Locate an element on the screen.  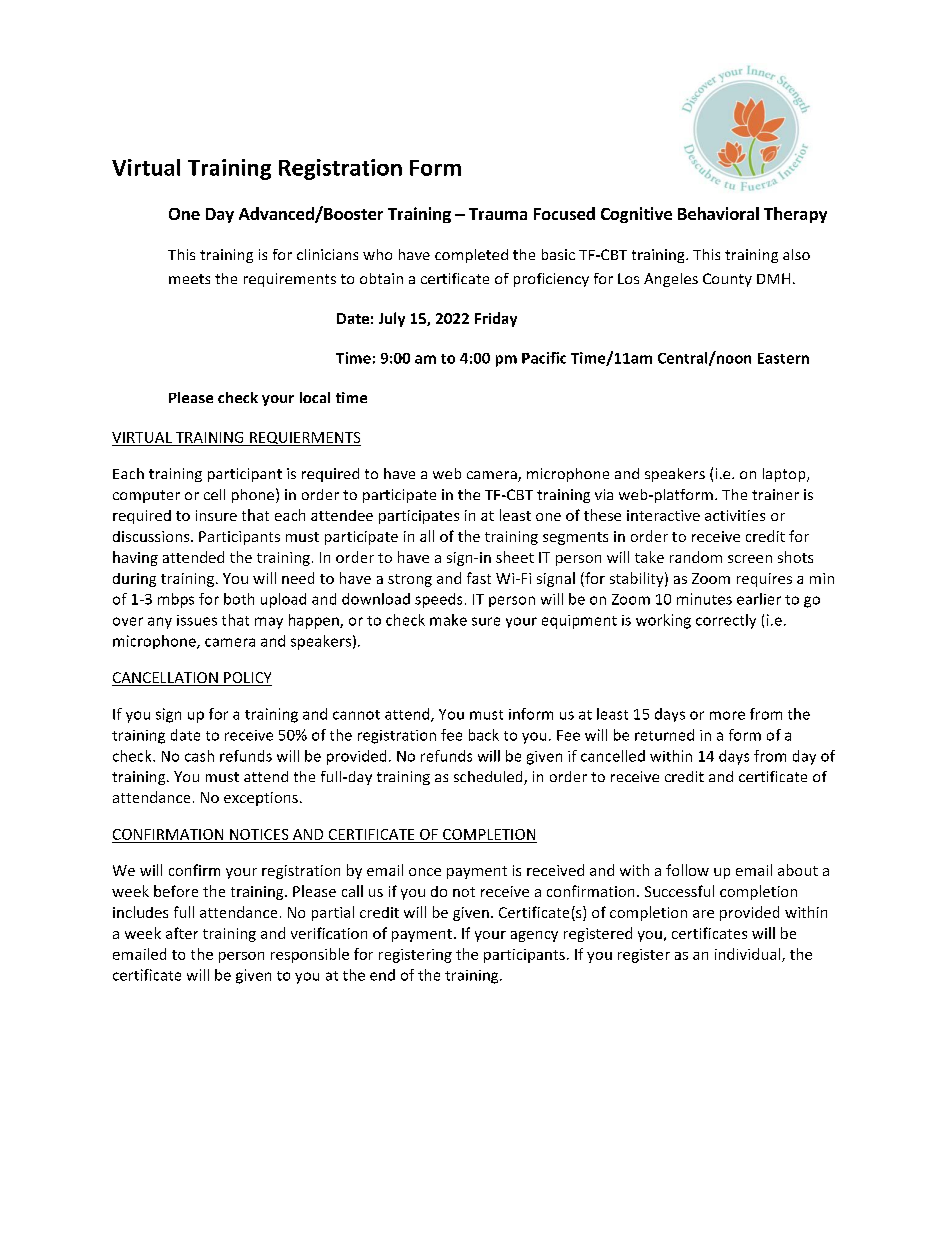
Eastern is located at coordinates (783, 358).
